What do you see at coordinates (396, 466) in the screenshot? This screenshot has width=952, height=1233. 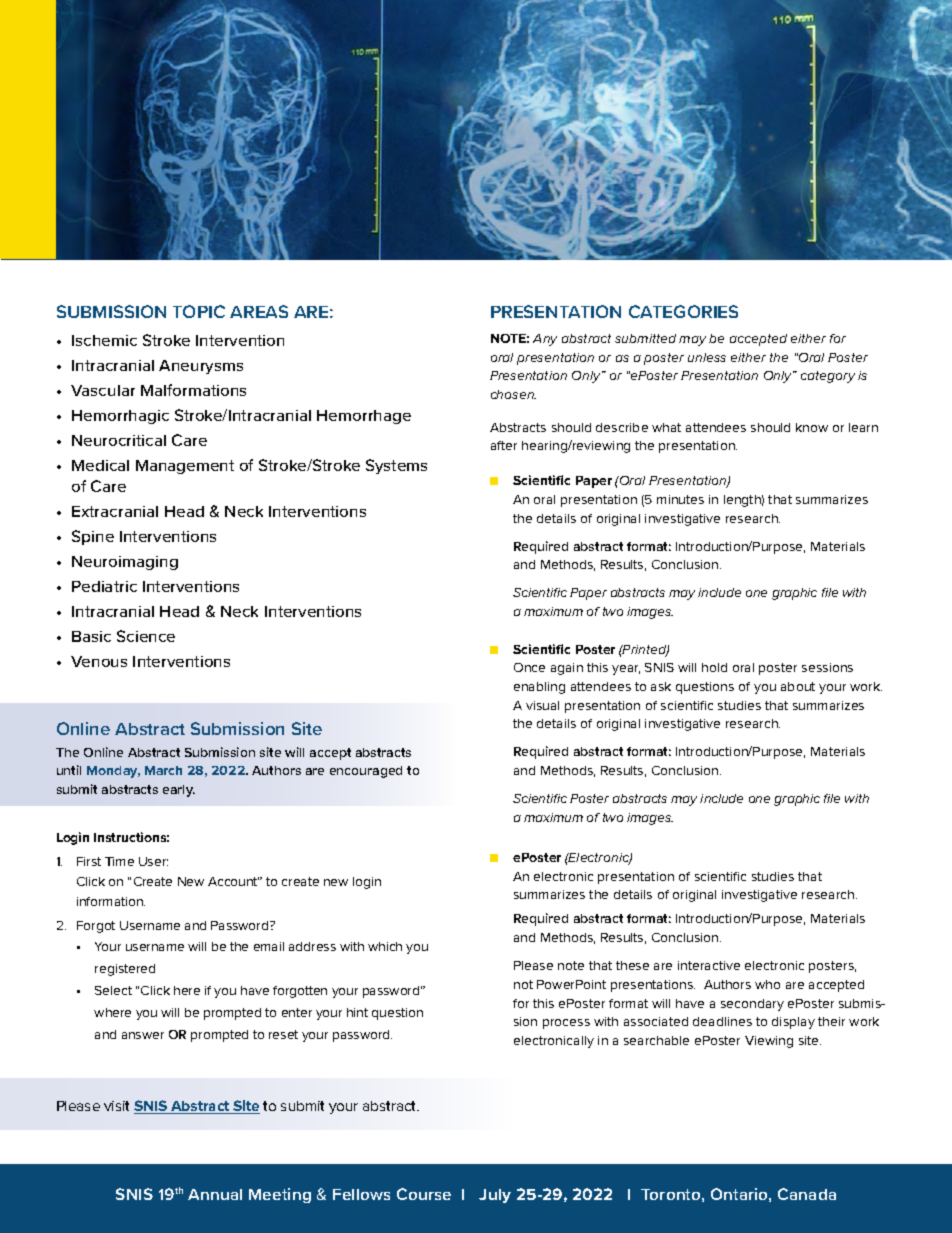 I see `Systems` at bounding box center [396, 466].
